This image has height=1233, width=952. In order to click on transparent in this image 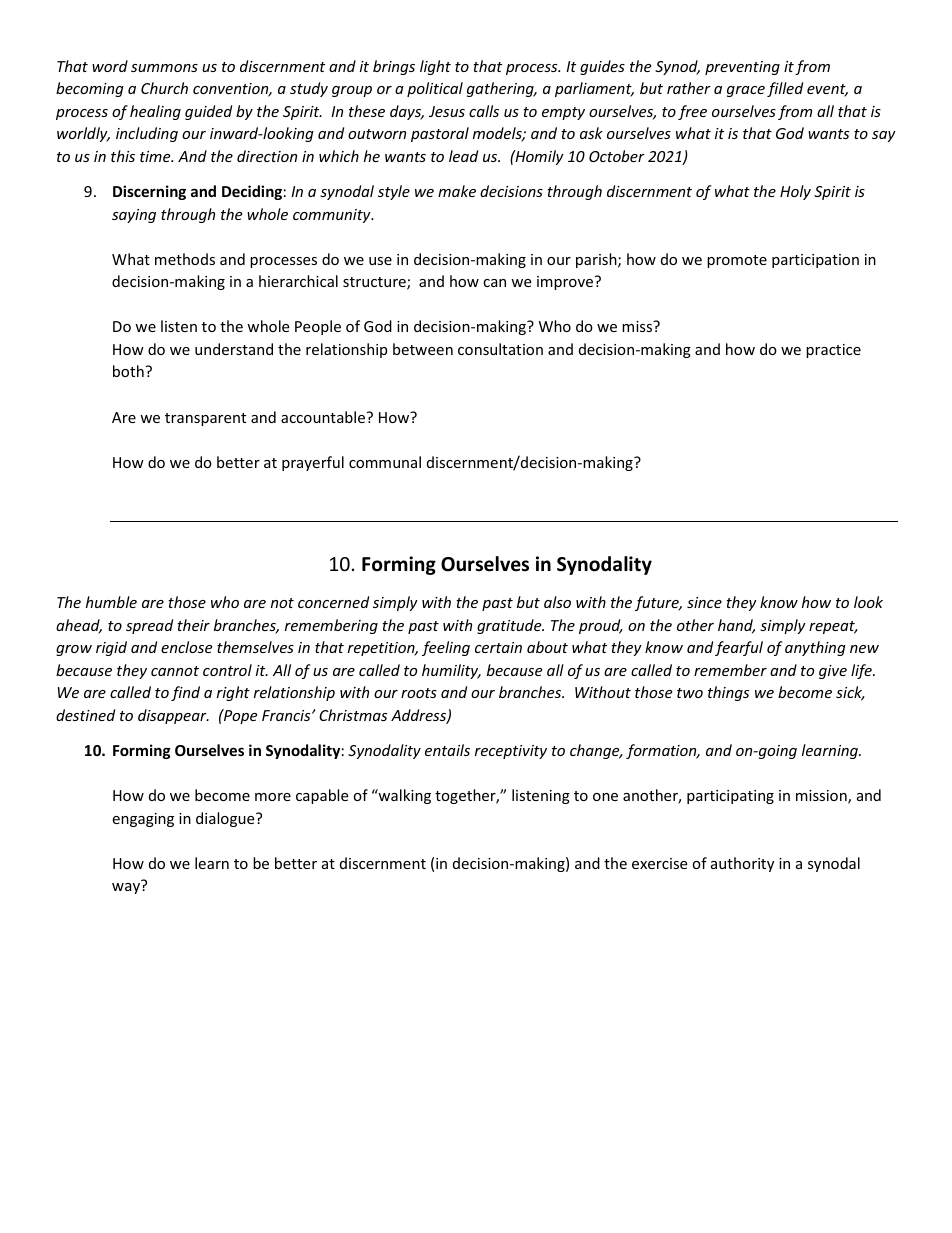, I will do `click(205, 419)`.
